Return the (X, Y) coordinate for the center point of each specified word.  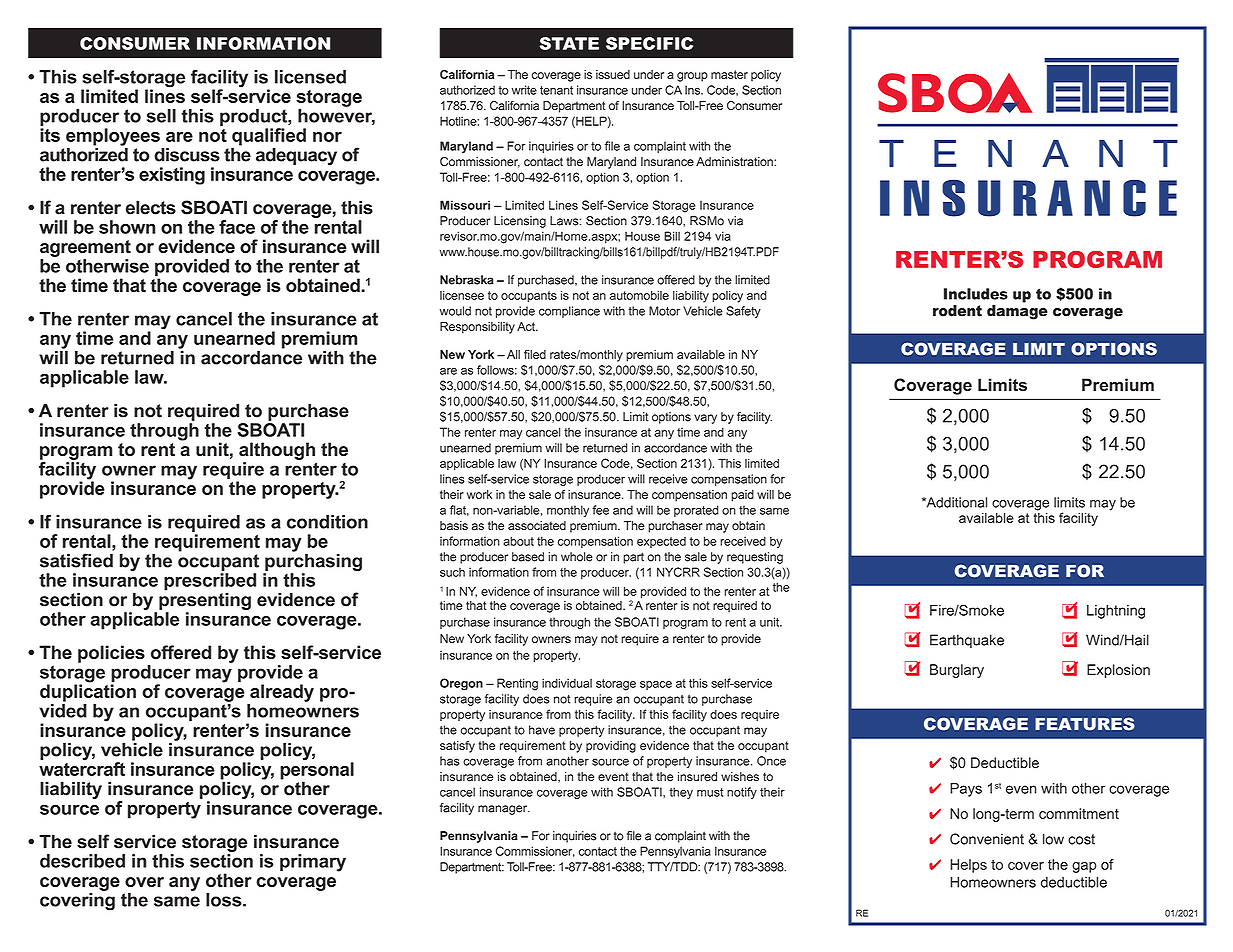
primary (313, 863)
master (729, 74)
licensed (310, 77)
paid (742, 496)
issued (613, 74)
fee (600, 510)
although (277, 451)
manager (503, 810)
